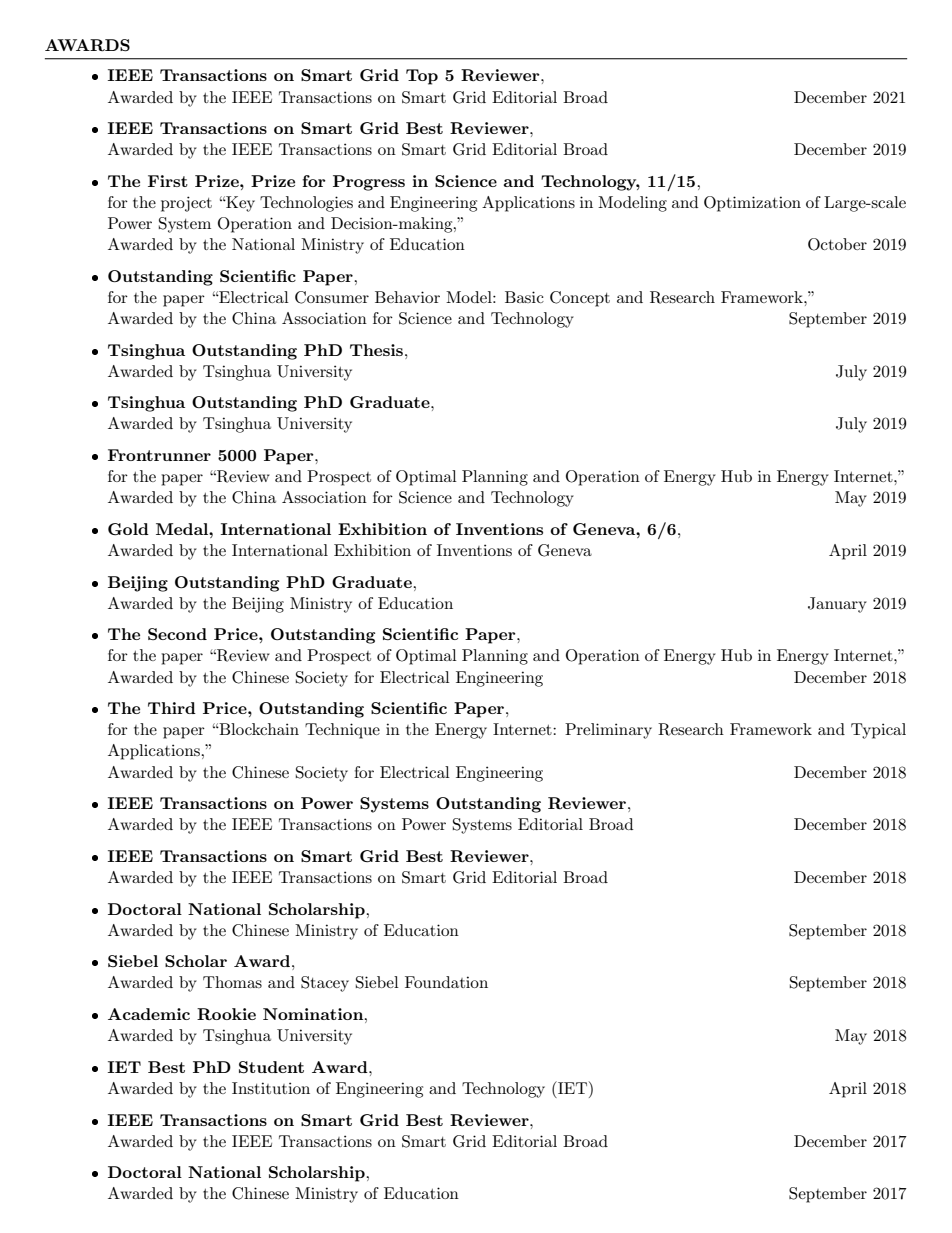 The height and width of the image is (1233, 952). What do you see at coordinates (446, 982) in the image?
I see `Foundation` at bounding box center [446, 982].
